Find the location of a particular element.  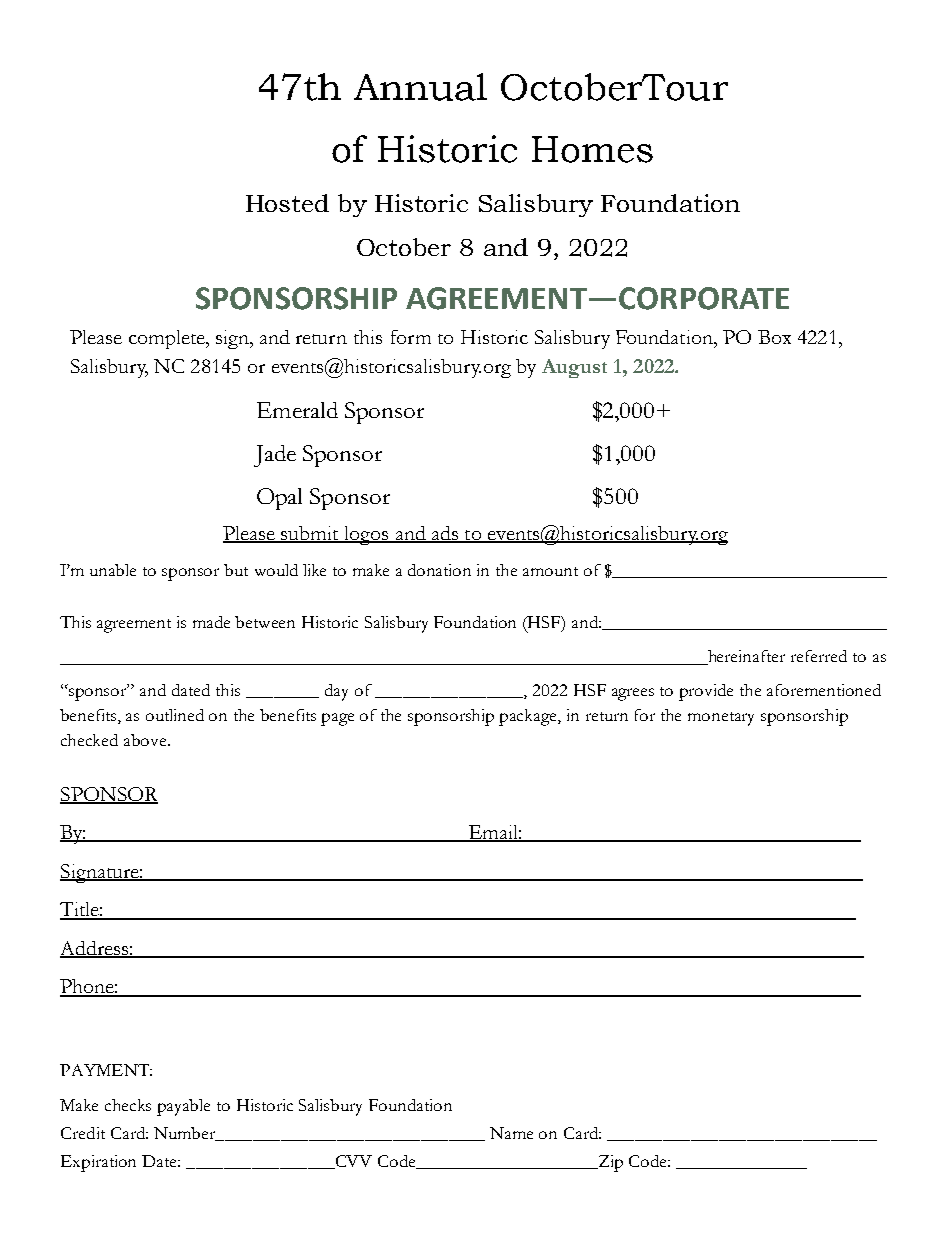

Hosted is located at coordinates (287, 203).
